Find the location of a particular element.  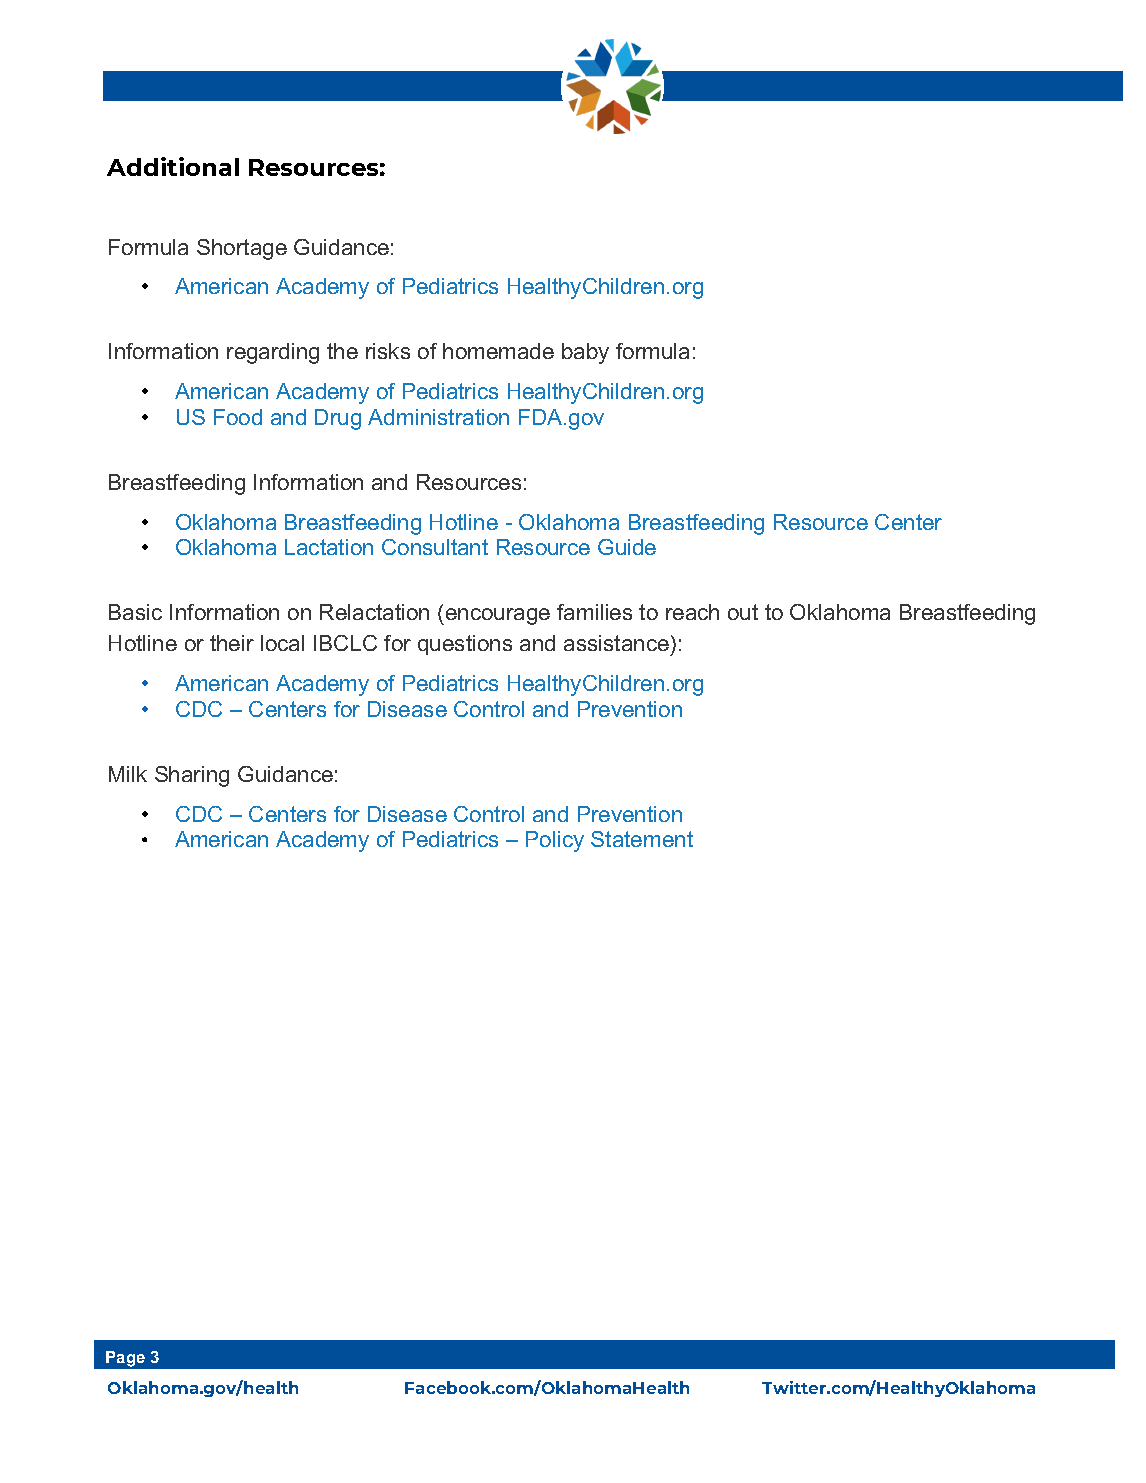

Administration is located at coordinates (438, 417).
